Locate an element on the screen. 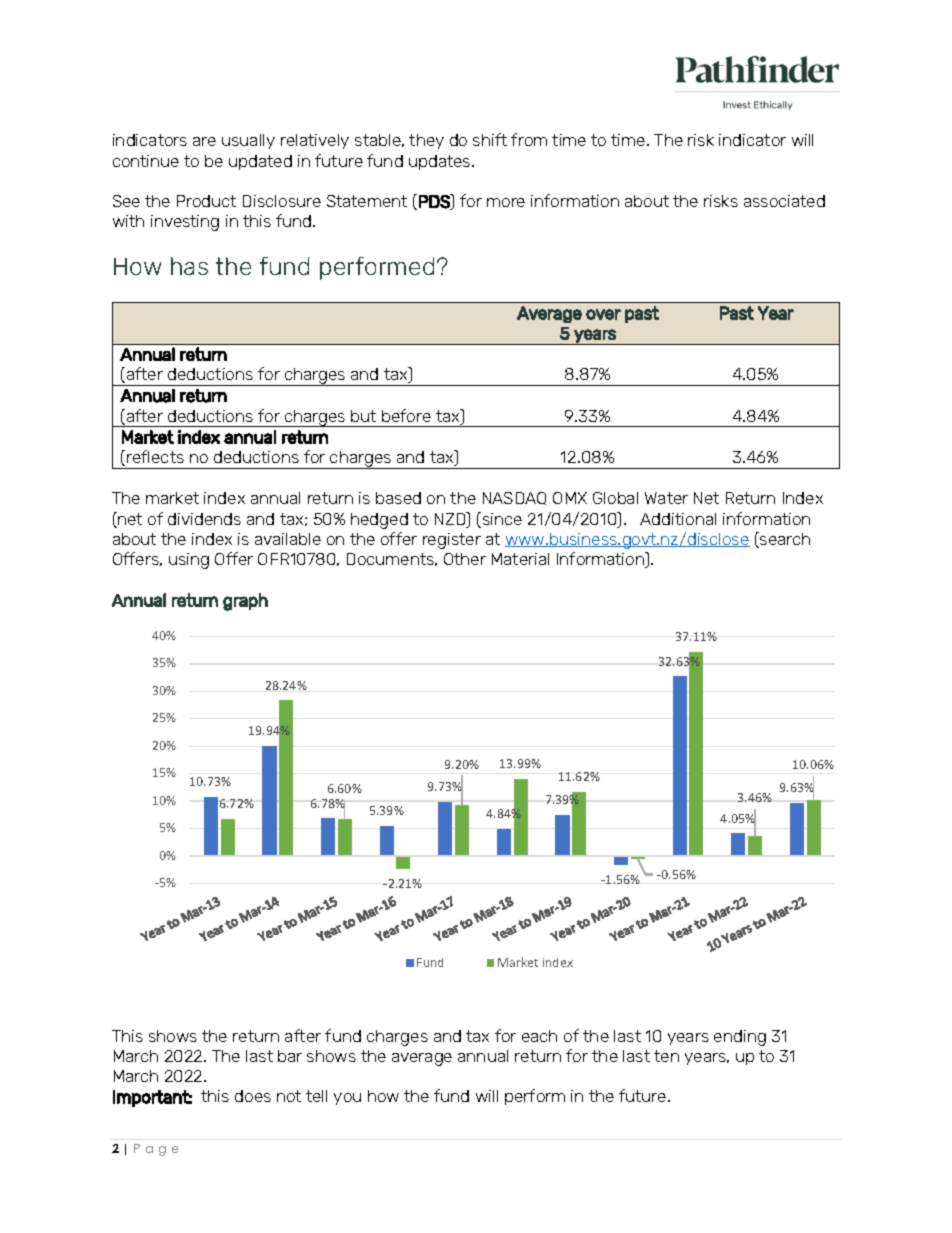 The image size is (952, 1233). graph is located at coordinates (245, 602).
